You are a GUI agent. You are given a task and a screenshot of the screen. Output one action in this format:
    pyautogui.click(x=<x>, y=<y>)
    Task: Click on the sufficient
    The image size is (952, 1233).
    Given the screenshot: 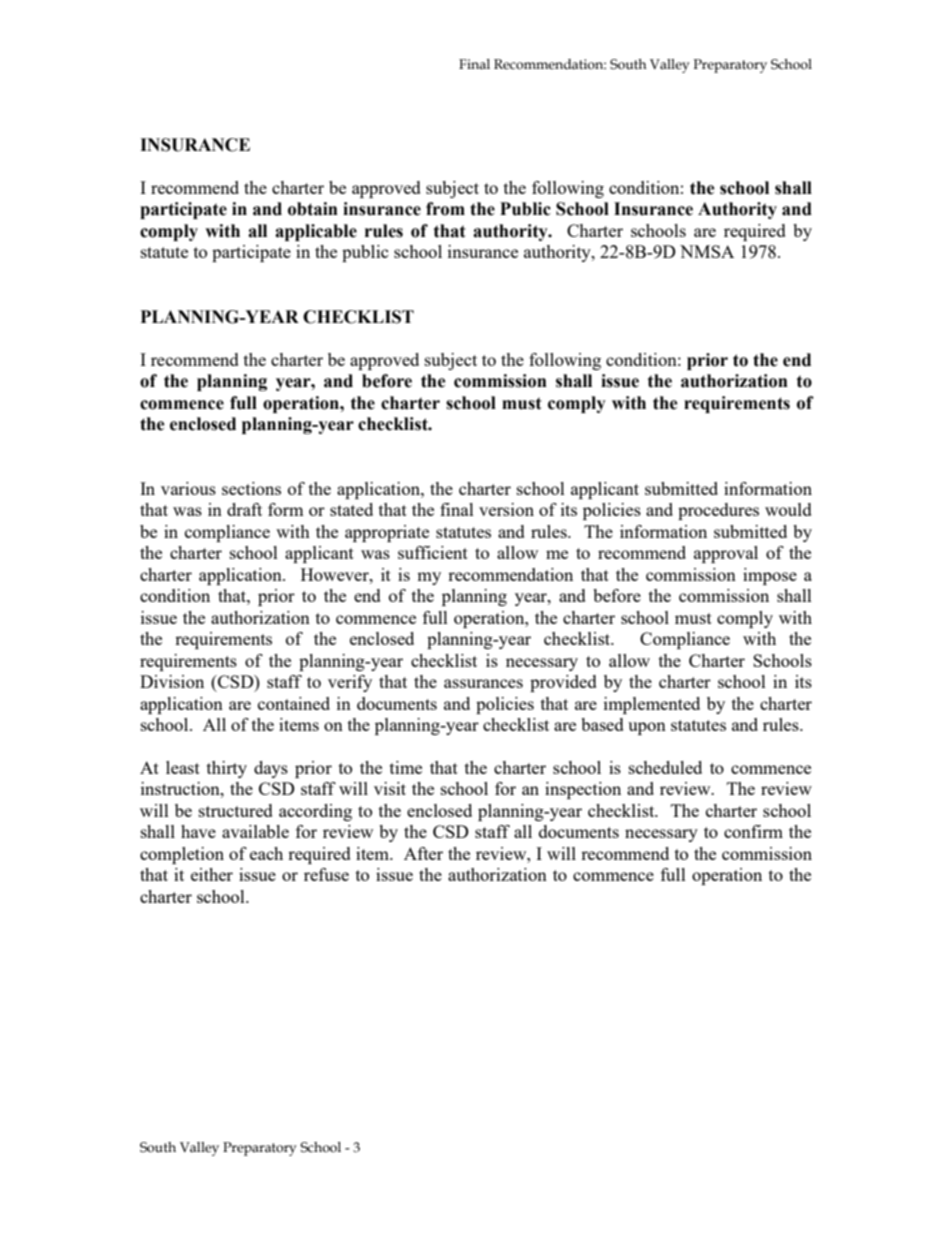 What is the action you would take?
    pyautogui.click(x=433, y=552)
